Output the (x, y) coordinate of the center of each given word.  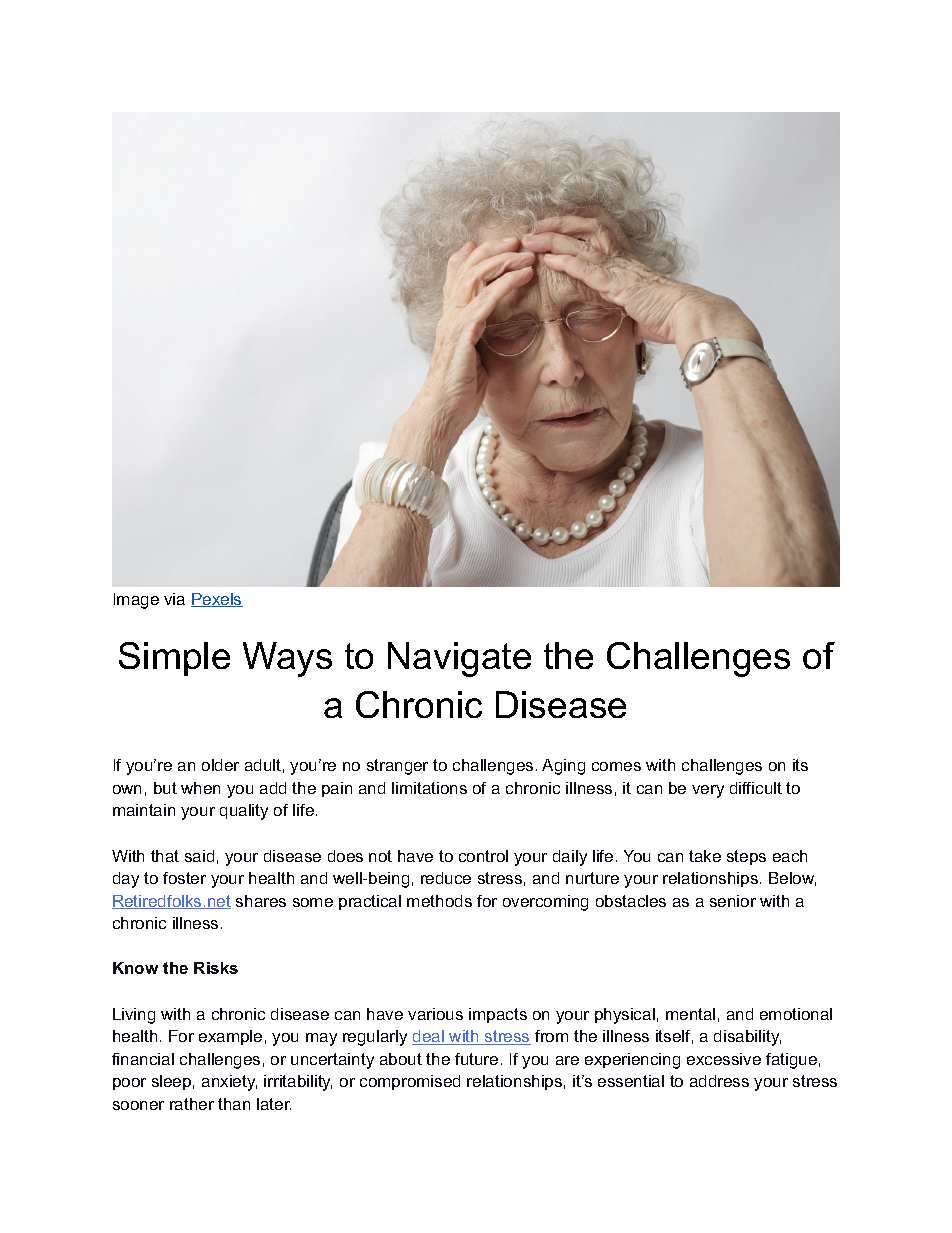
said (199, 856)
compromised (410, 1082)
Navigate (459, 659)
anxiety (229, 1083)
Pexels (217, 600)
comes (616, 766)
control (483, 856)
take (705, 856)
